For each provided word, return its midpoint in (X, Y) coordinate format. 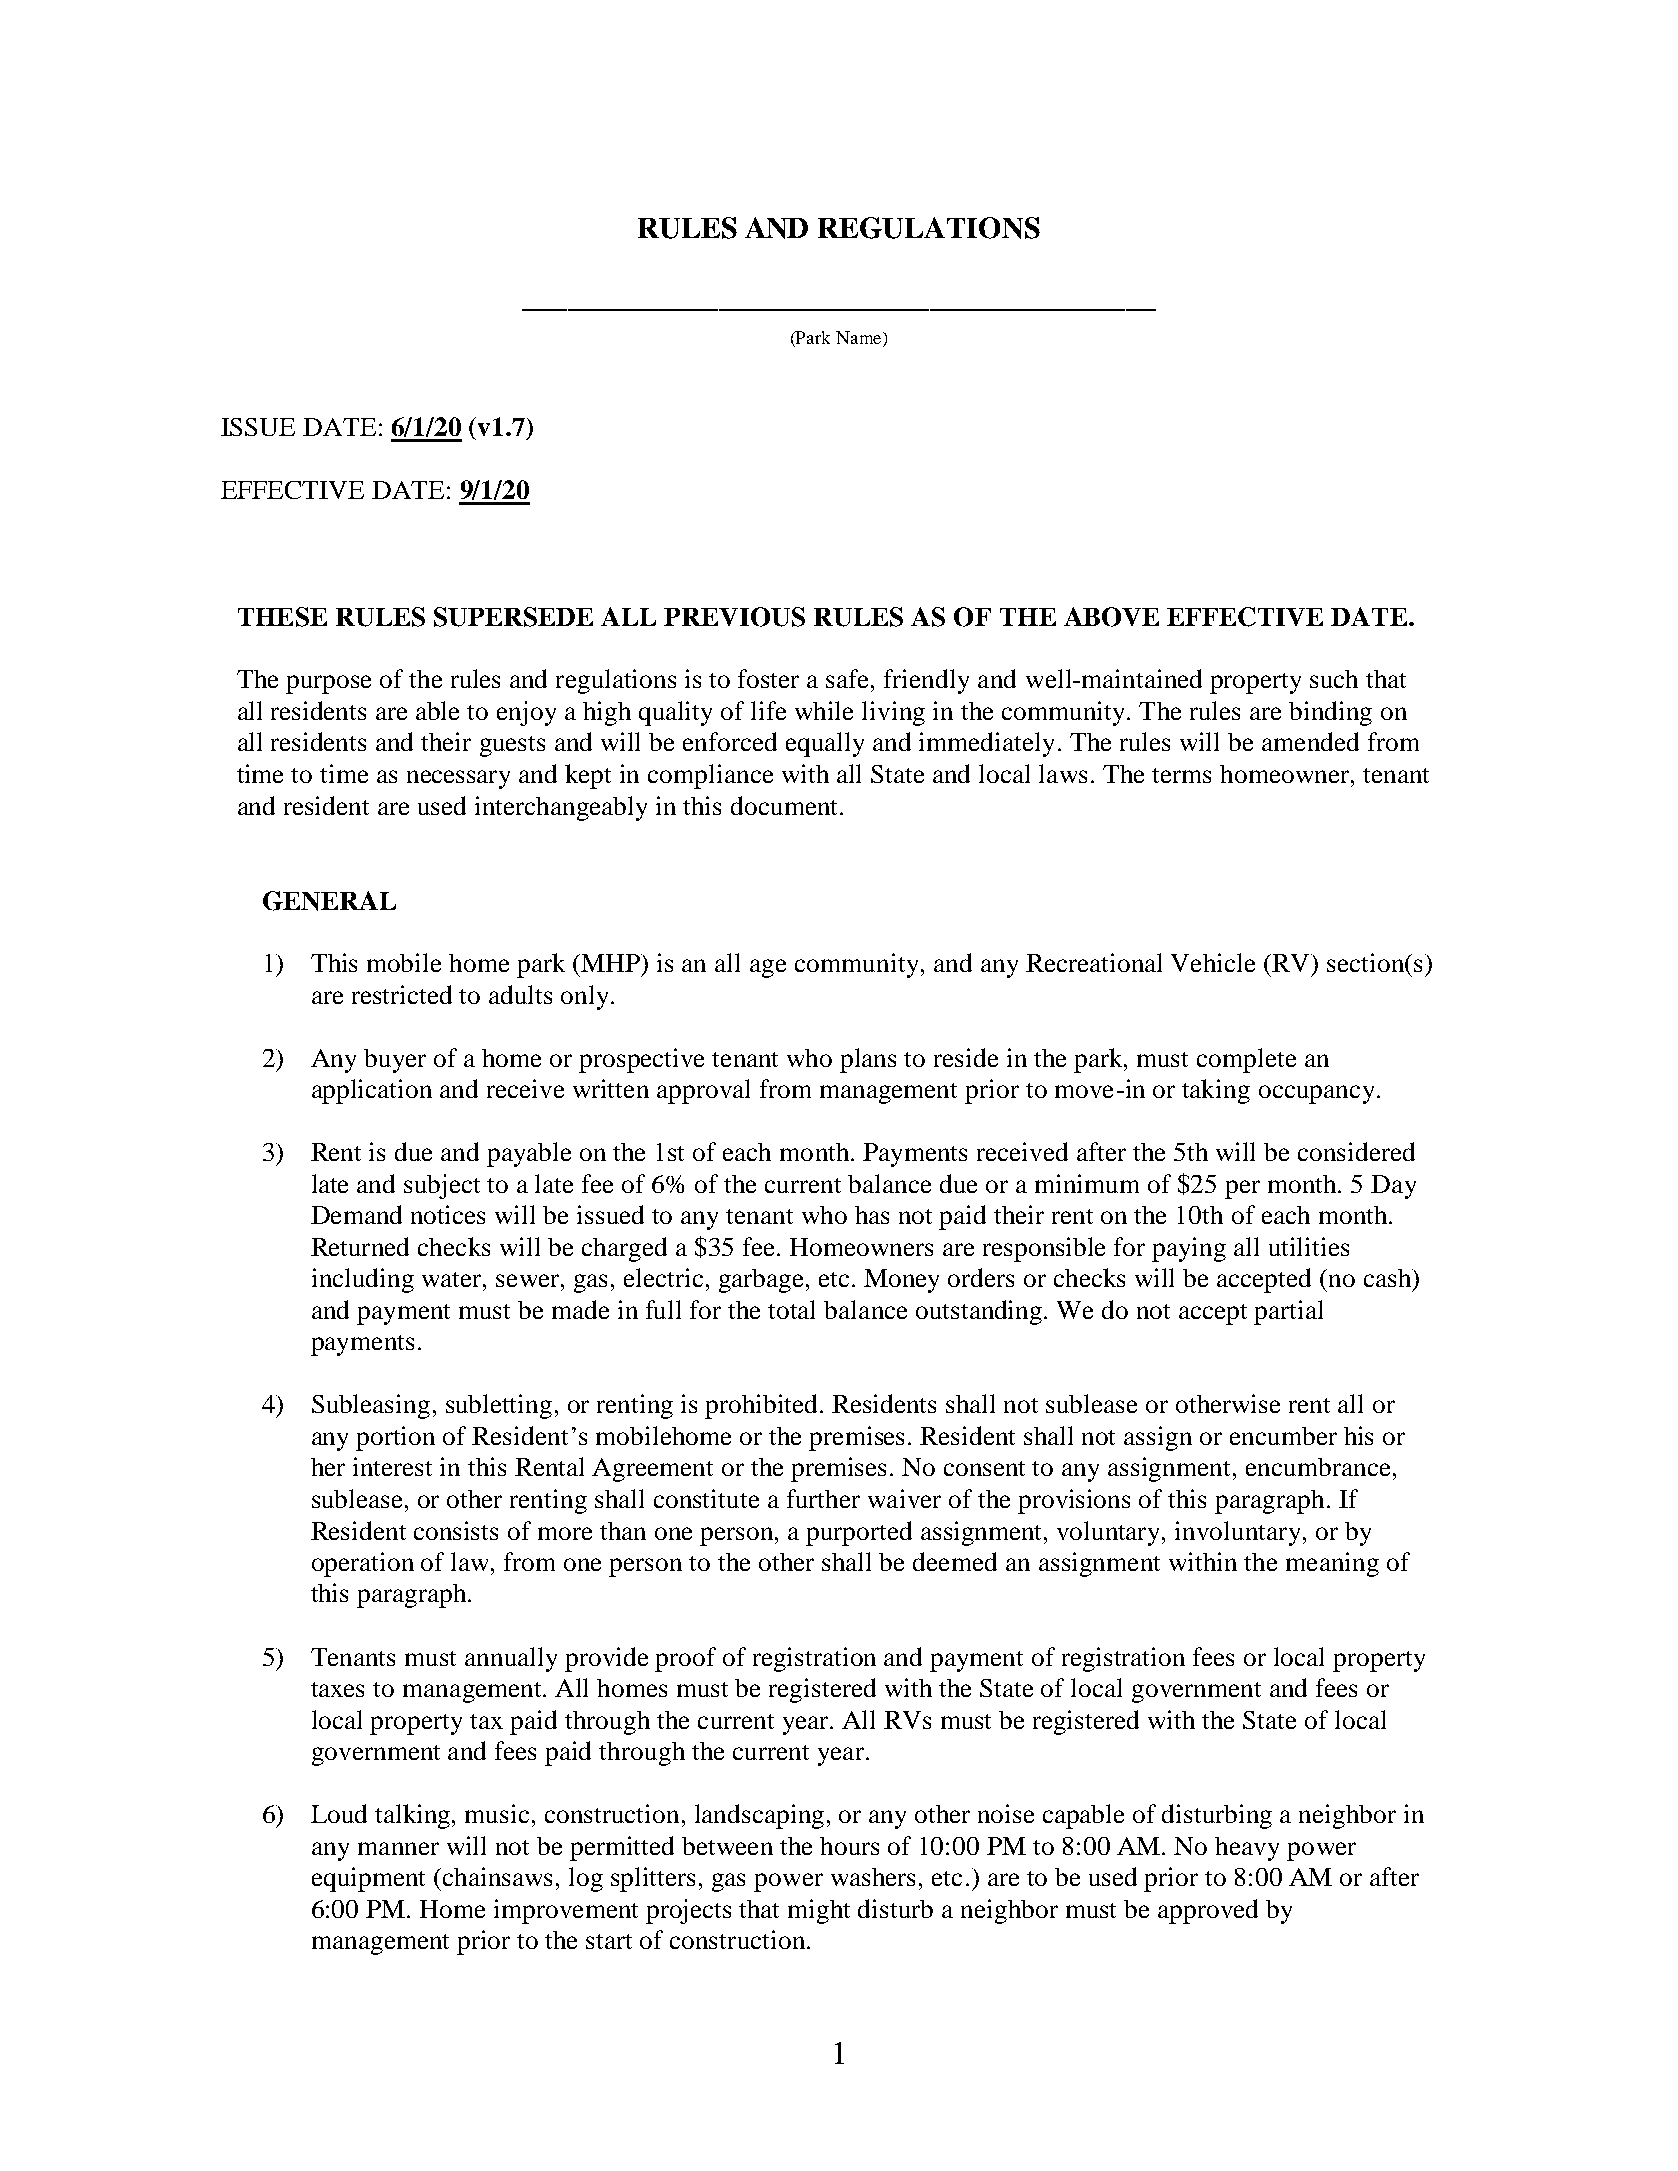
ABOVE (1111, 617)
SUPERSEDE (513, 617)
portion (395, 1438)
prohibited (763, 1406)
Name (860, 337)
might (819, 1911)
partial (1288, 1312)
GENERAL (329, 901)
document (786, 805)
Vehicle (1213, 962)
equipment (368, 1879)
